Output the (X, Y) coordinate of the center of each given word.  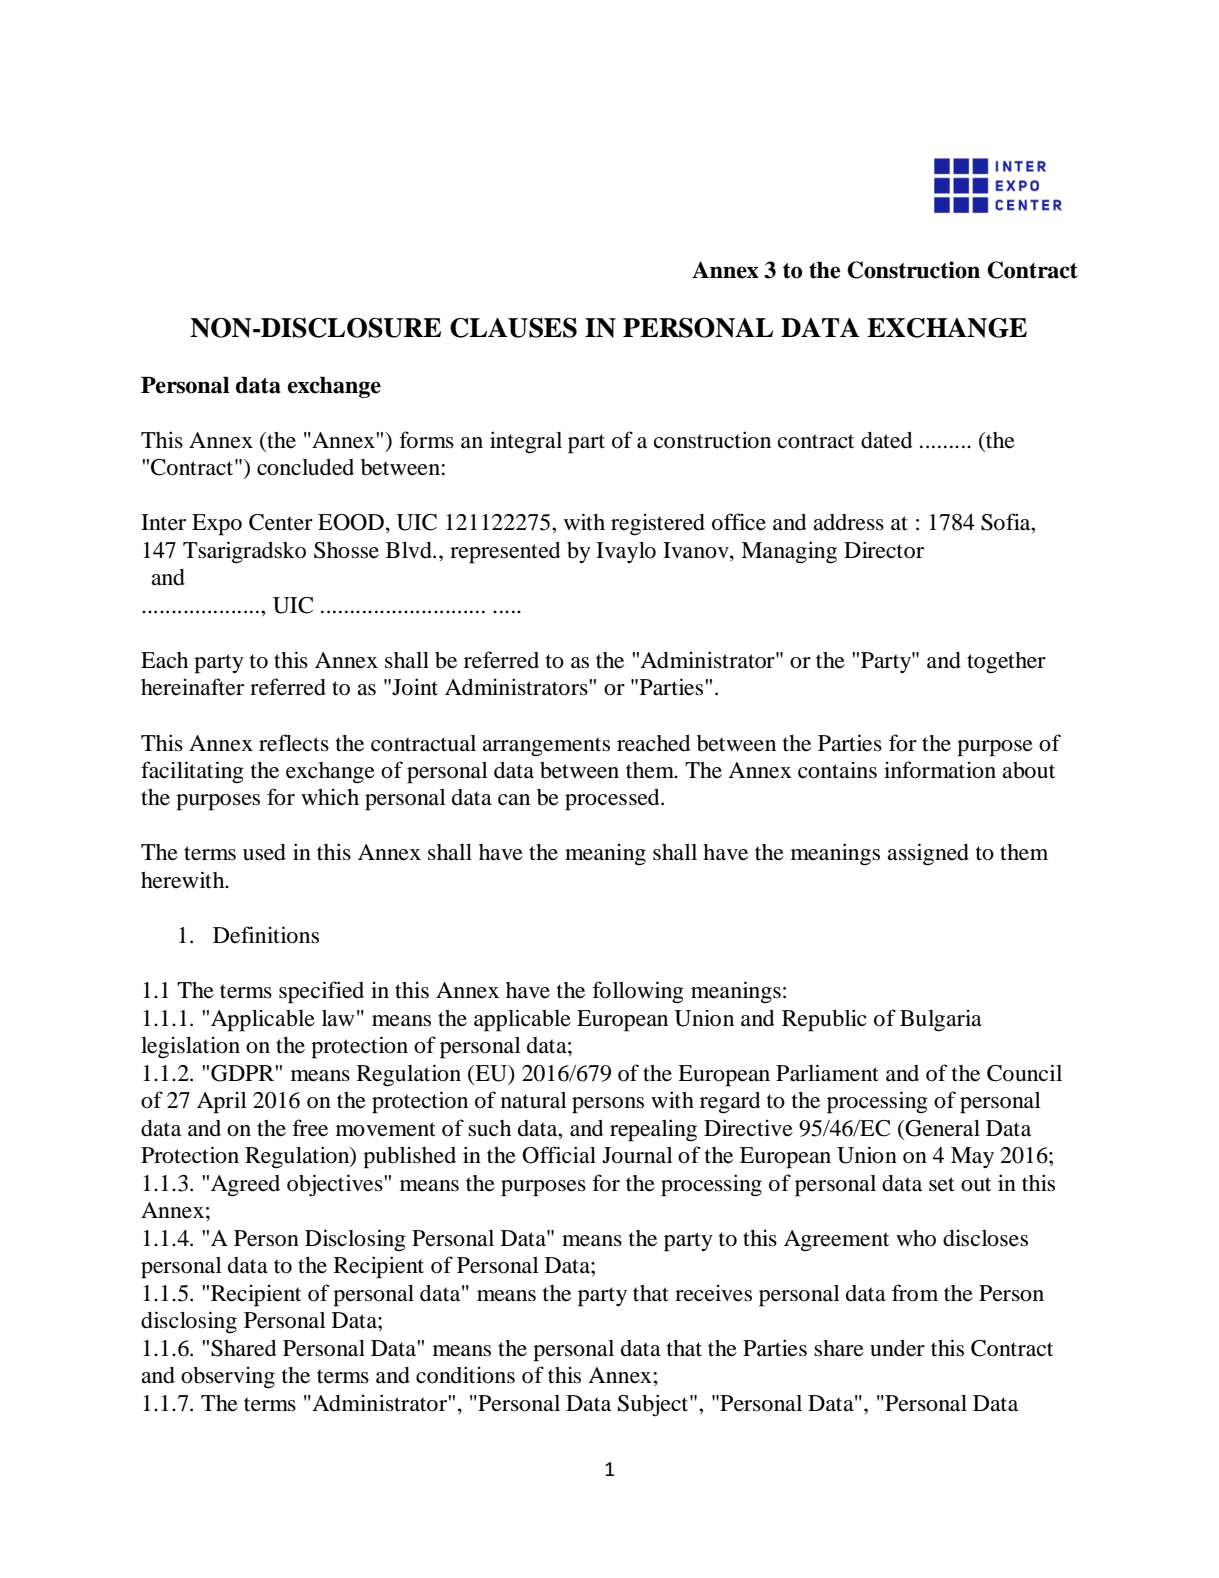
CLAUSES (513, 328)
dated (886, 440)
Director (884, 550)
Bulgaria (941, 1020)
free (310, 1128)
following (638, 992)
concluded (305, 467)
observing (228, 1377)
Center (281, 522)
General (941, 1128)
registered (658, 524)
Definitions (266, 935)
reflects (294, 743)
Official (559, 1155)
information (940, 770)
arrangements (546, 747)
